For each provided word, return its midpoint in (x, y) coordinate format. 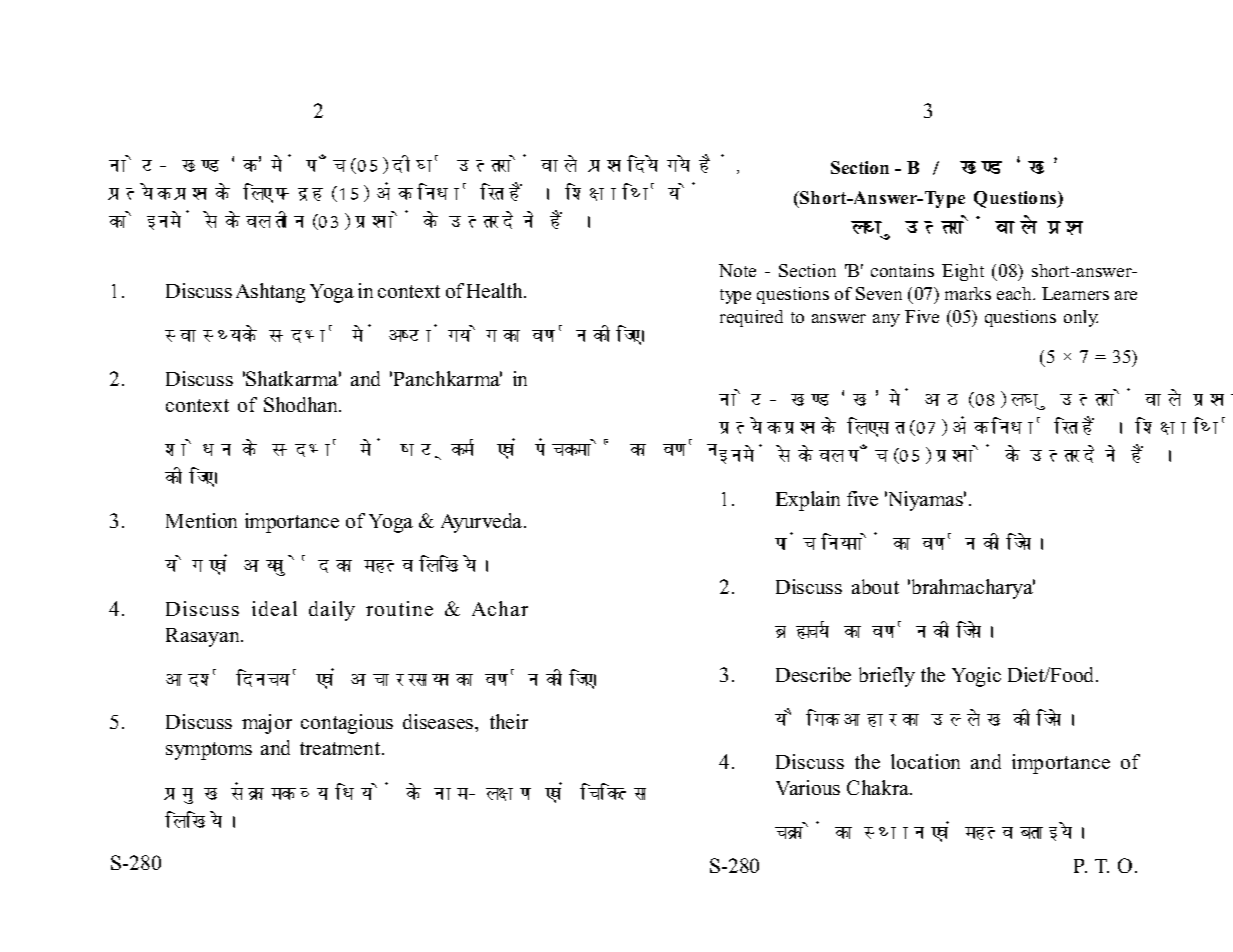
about (875, 586)
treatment (341, 748)
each (1015, 293)
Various (808, 787)
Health (496, 290)
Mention (201, 520)
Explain (808, 501)
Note (737, 270)
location (925, 761)
